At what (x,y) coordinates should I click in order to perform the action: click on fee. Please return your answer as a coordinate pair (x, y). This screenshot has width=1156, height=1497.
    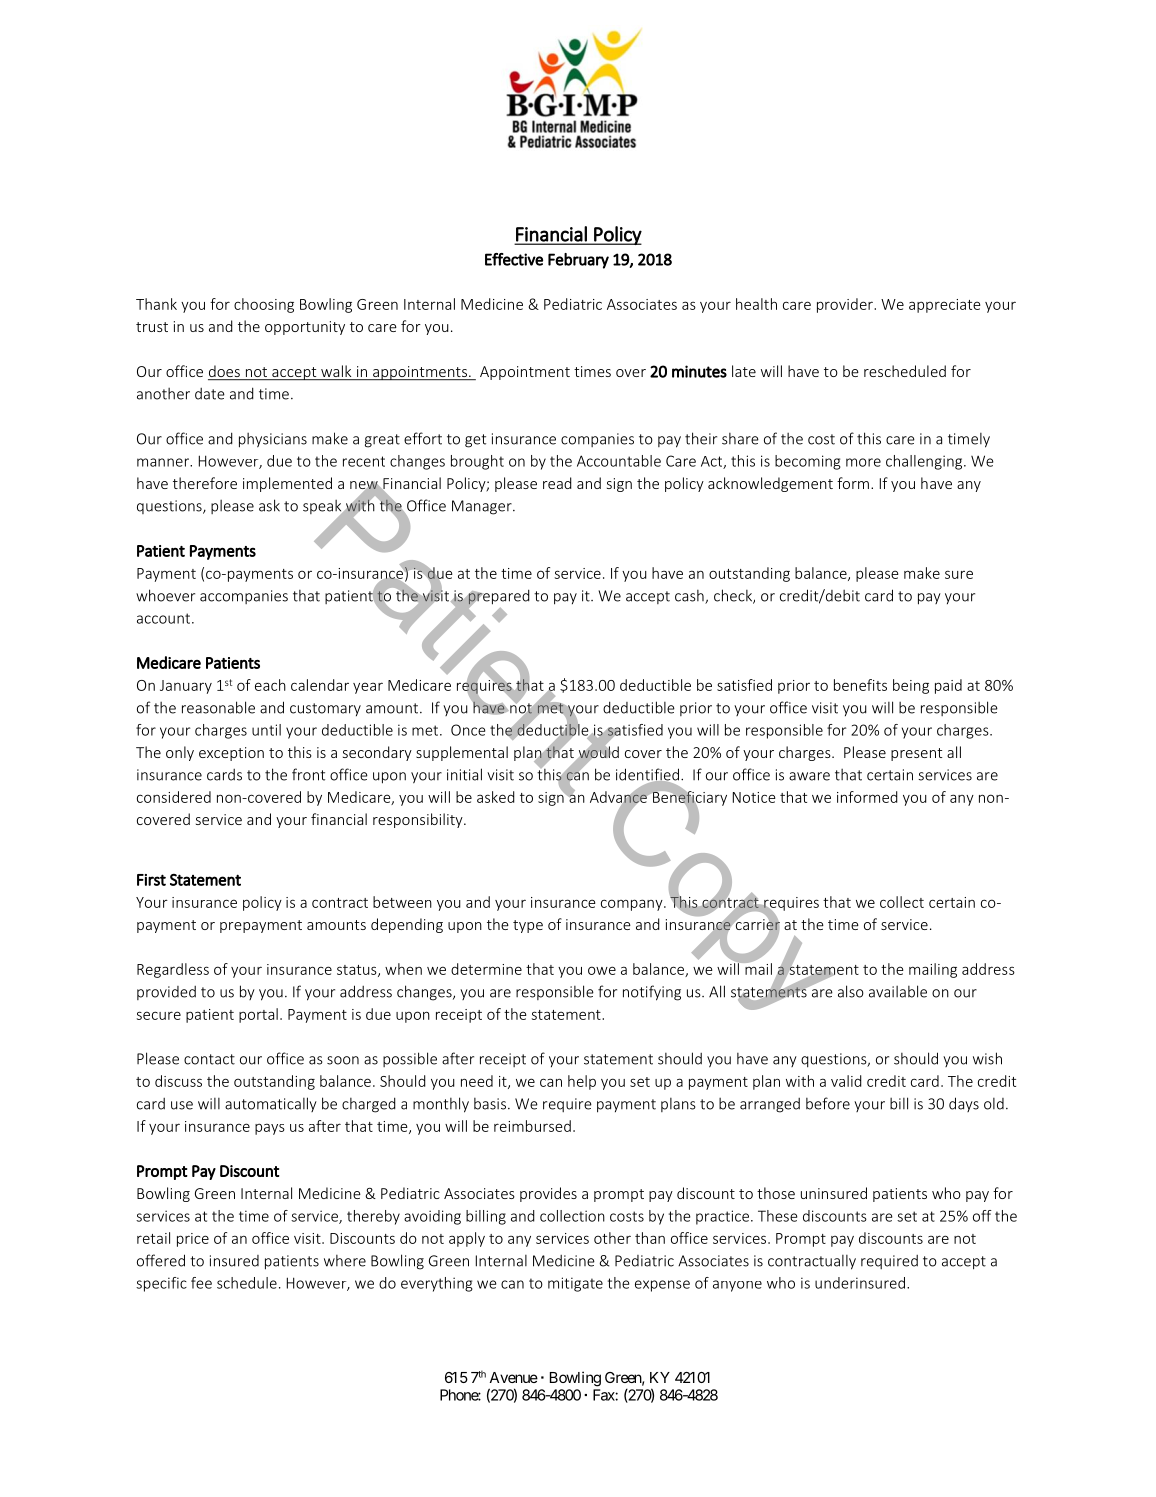
    Looking at the image, I should click on (201, 1283).
